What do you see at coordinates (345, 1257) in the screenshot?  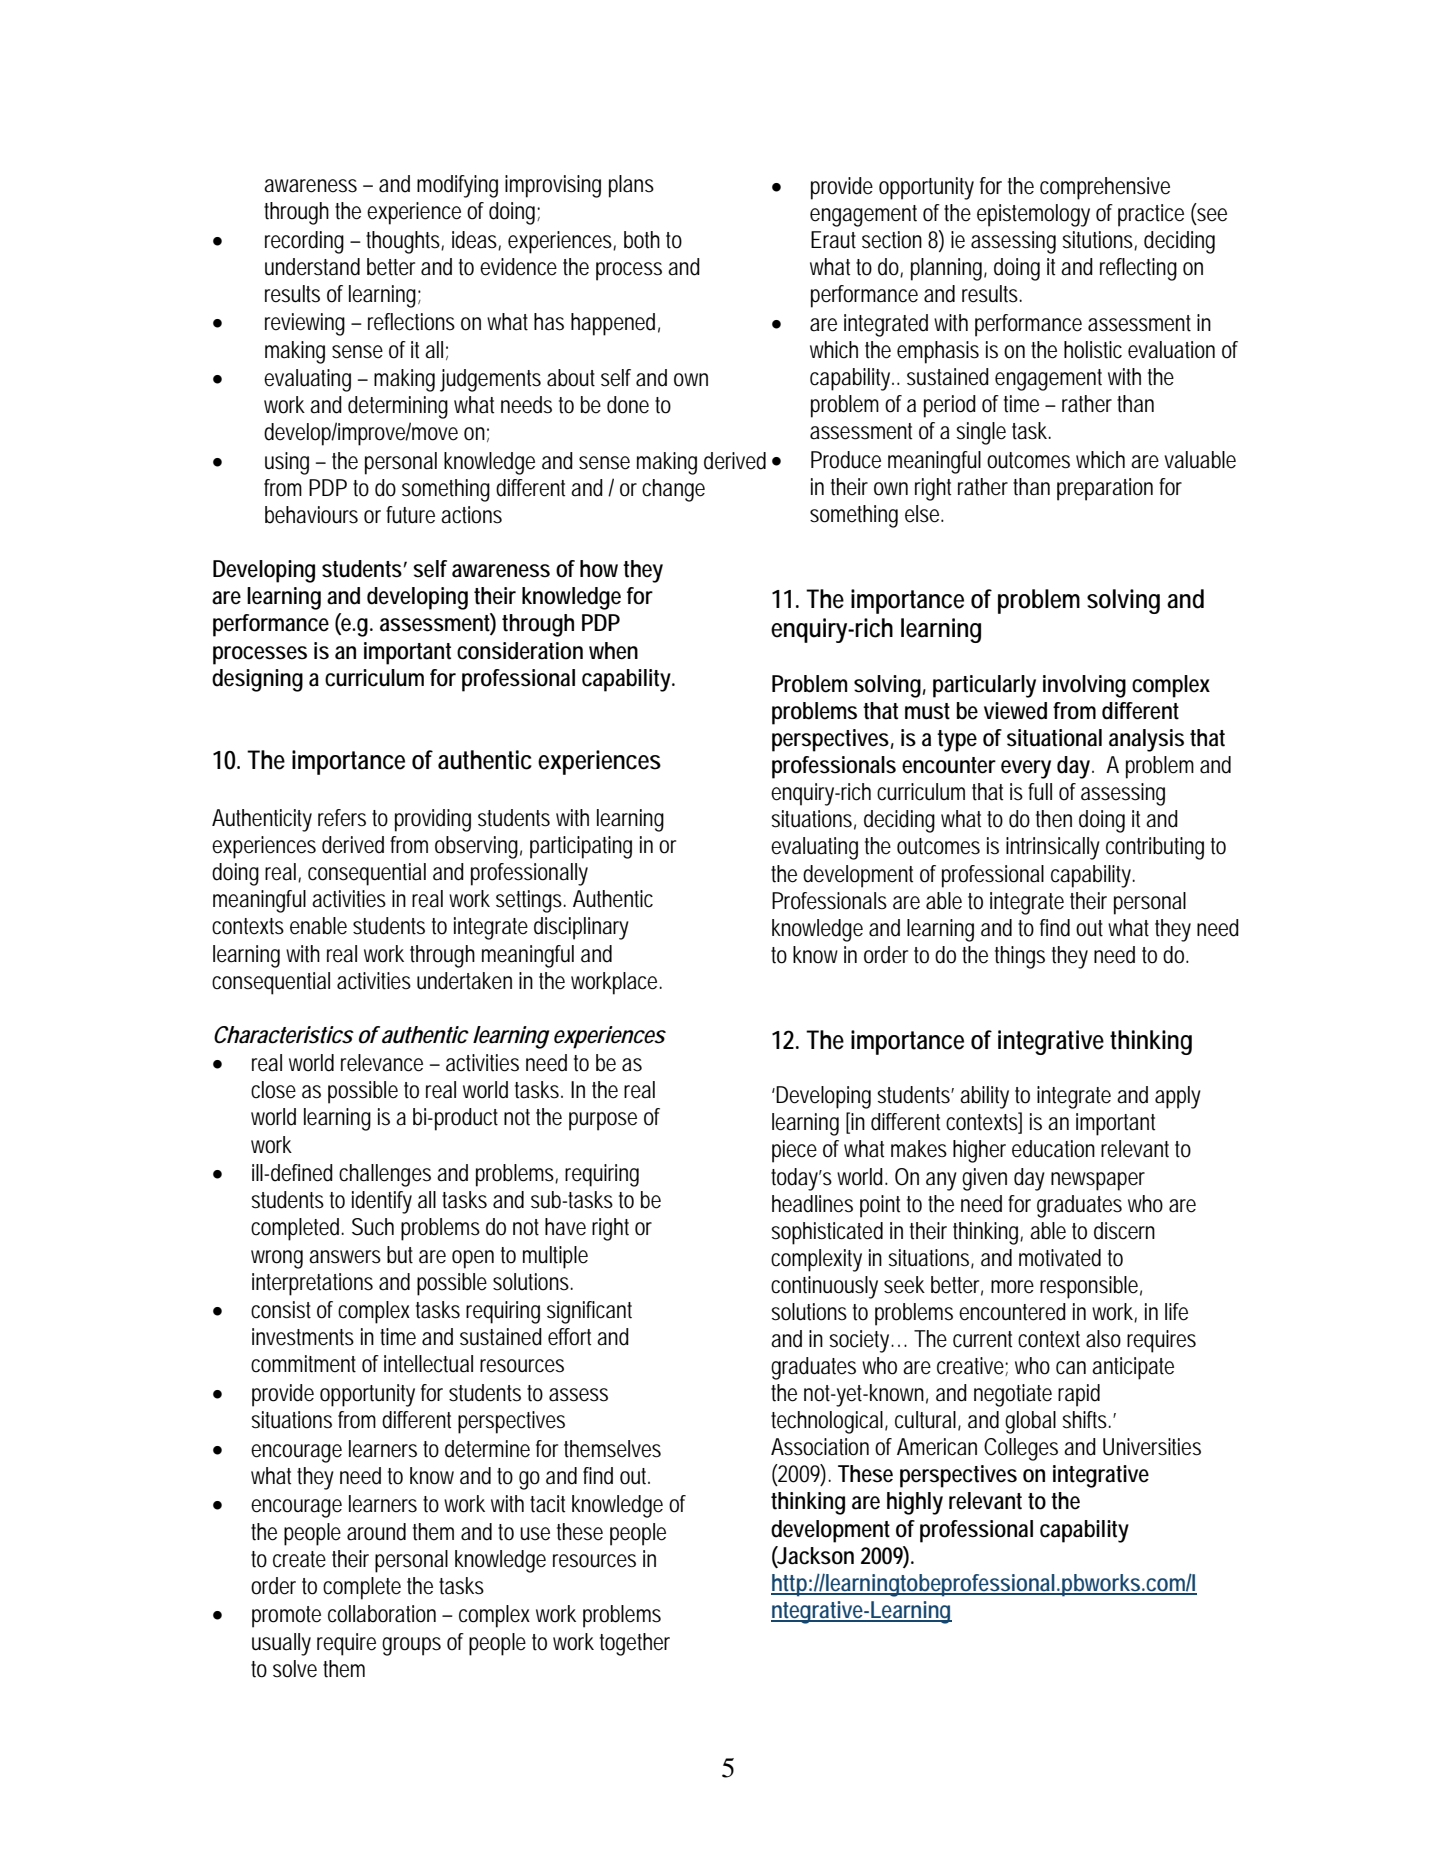 I see `answers` at bounding box center [345, 1257].
